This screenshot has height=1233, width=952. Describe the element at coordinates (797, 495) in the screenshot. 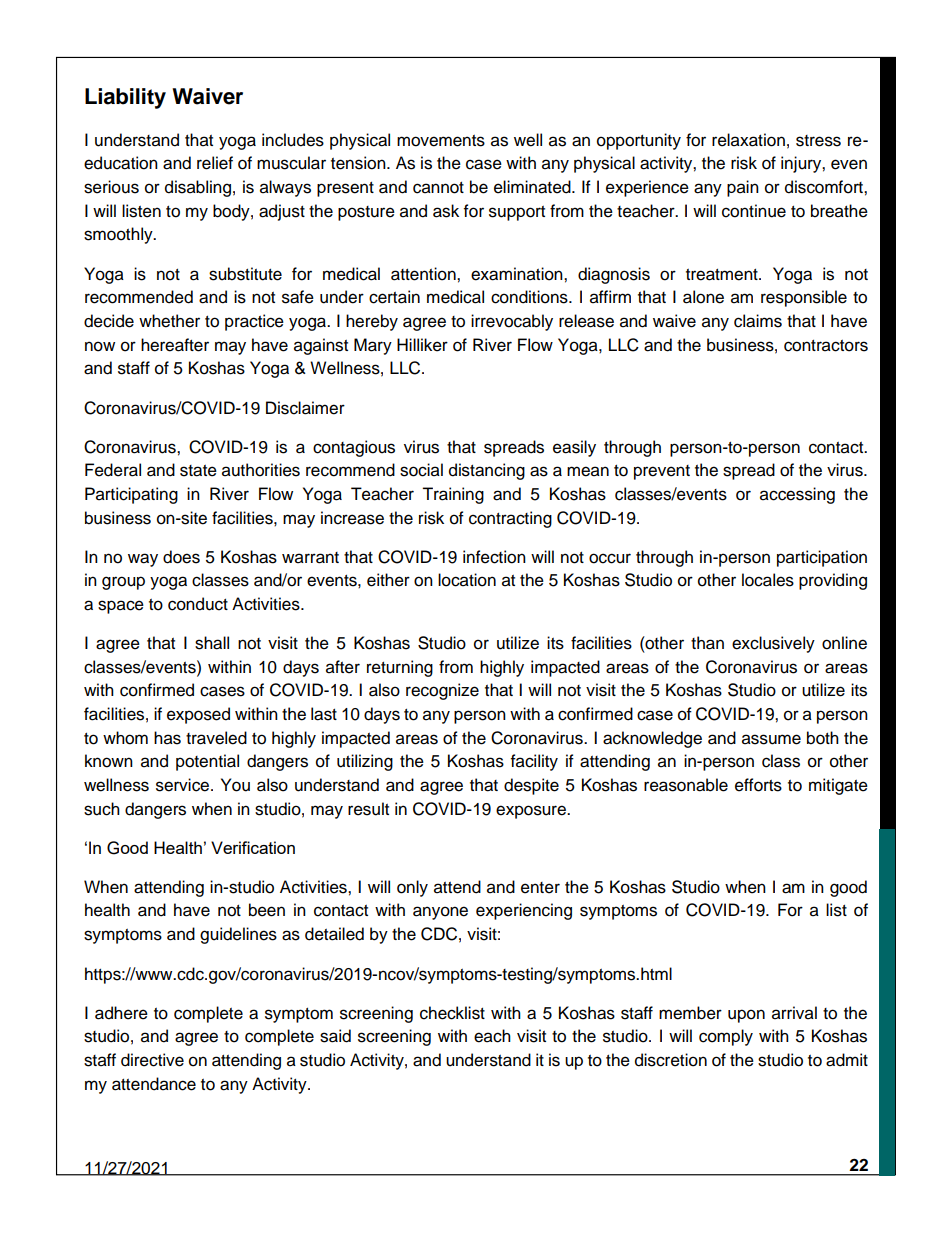

I see `accessing` at that location.
